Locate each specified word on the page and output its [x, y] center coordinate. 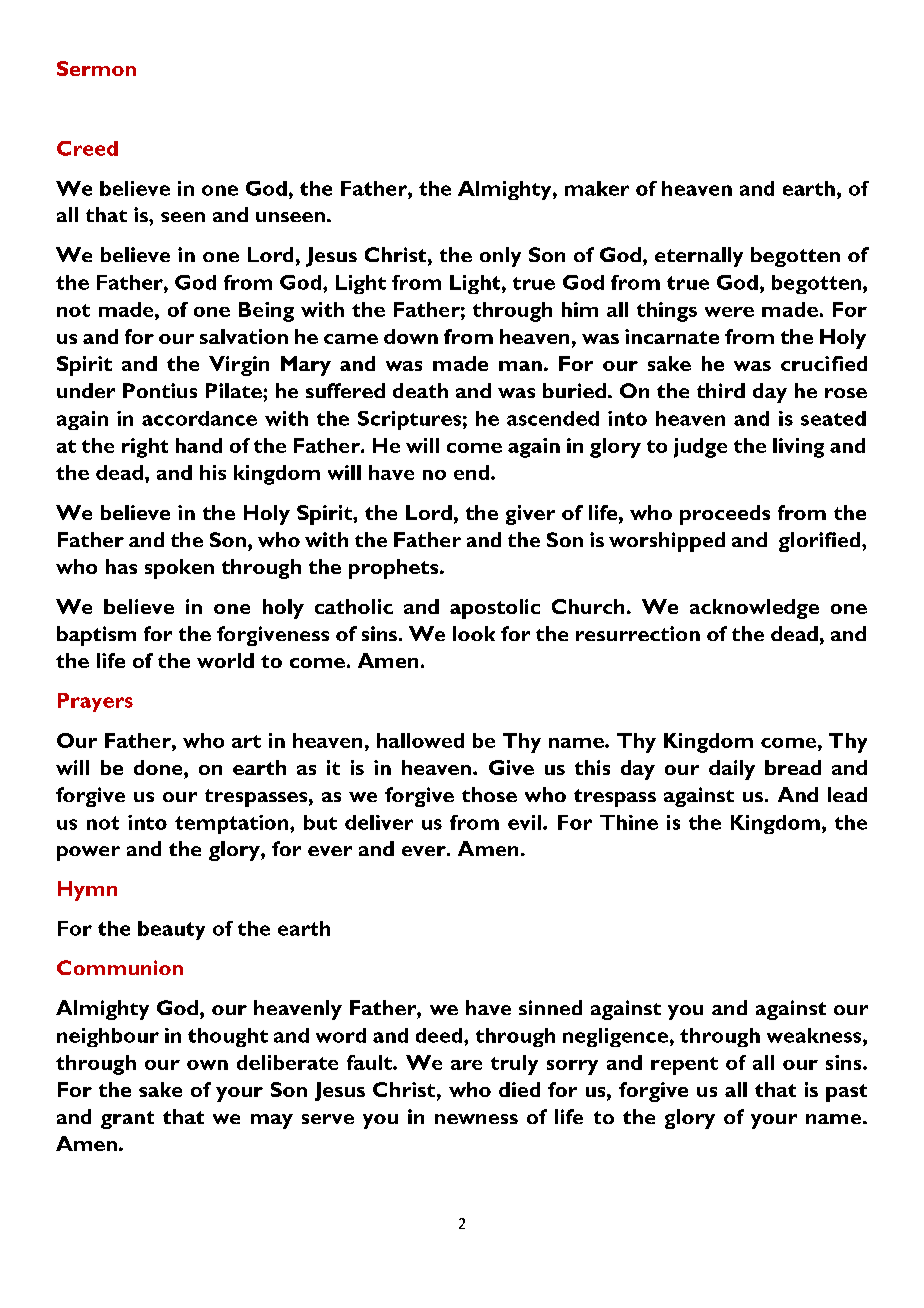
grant [127, 1120]
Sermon [96, 68]
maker [597, 188]
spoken [179, 569]
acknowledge [754, 609]
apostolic [495, 609]
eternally [699, 257]
